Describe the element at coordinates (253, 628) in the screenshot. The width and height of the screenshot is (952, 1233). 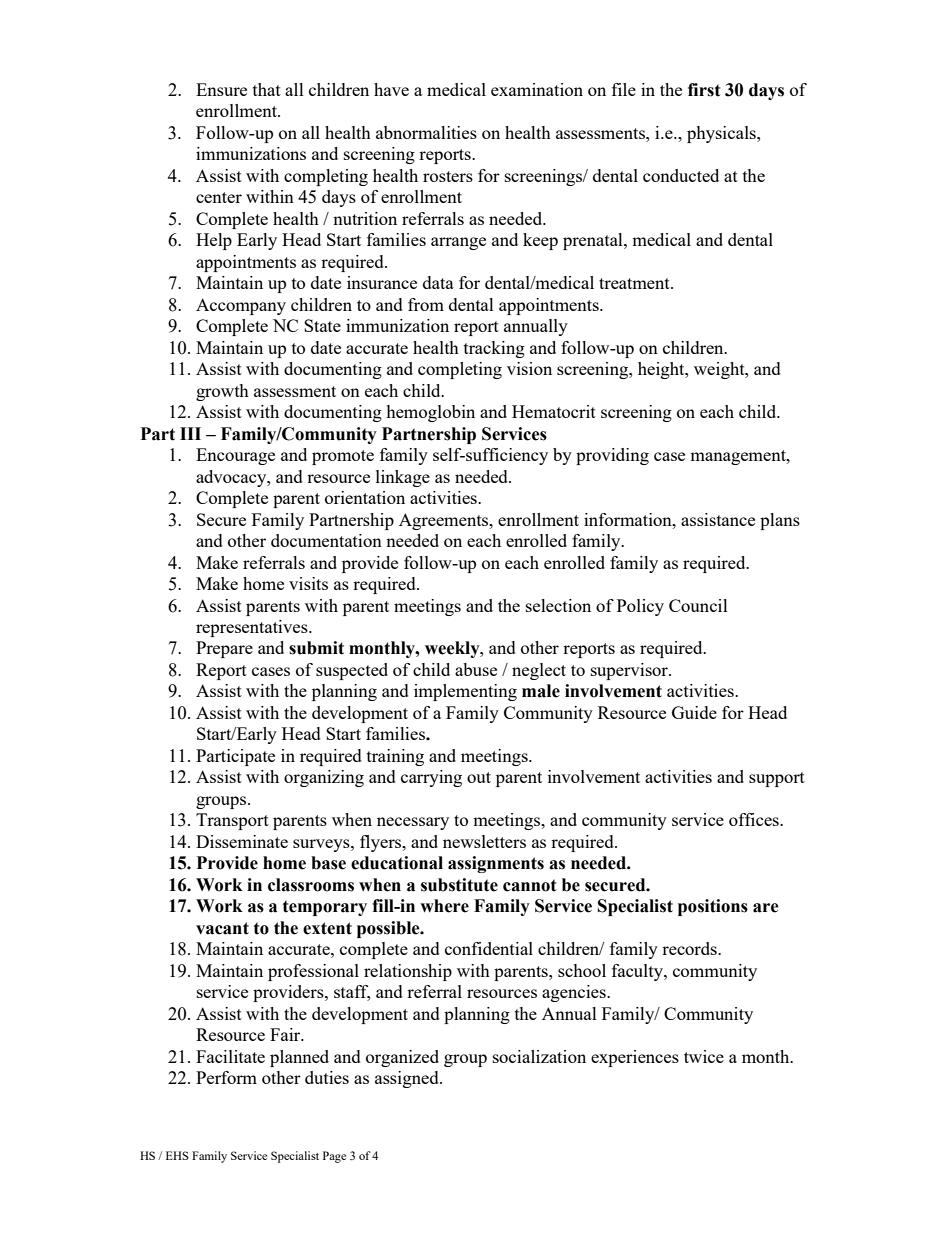
I see `representatives` at that location.
